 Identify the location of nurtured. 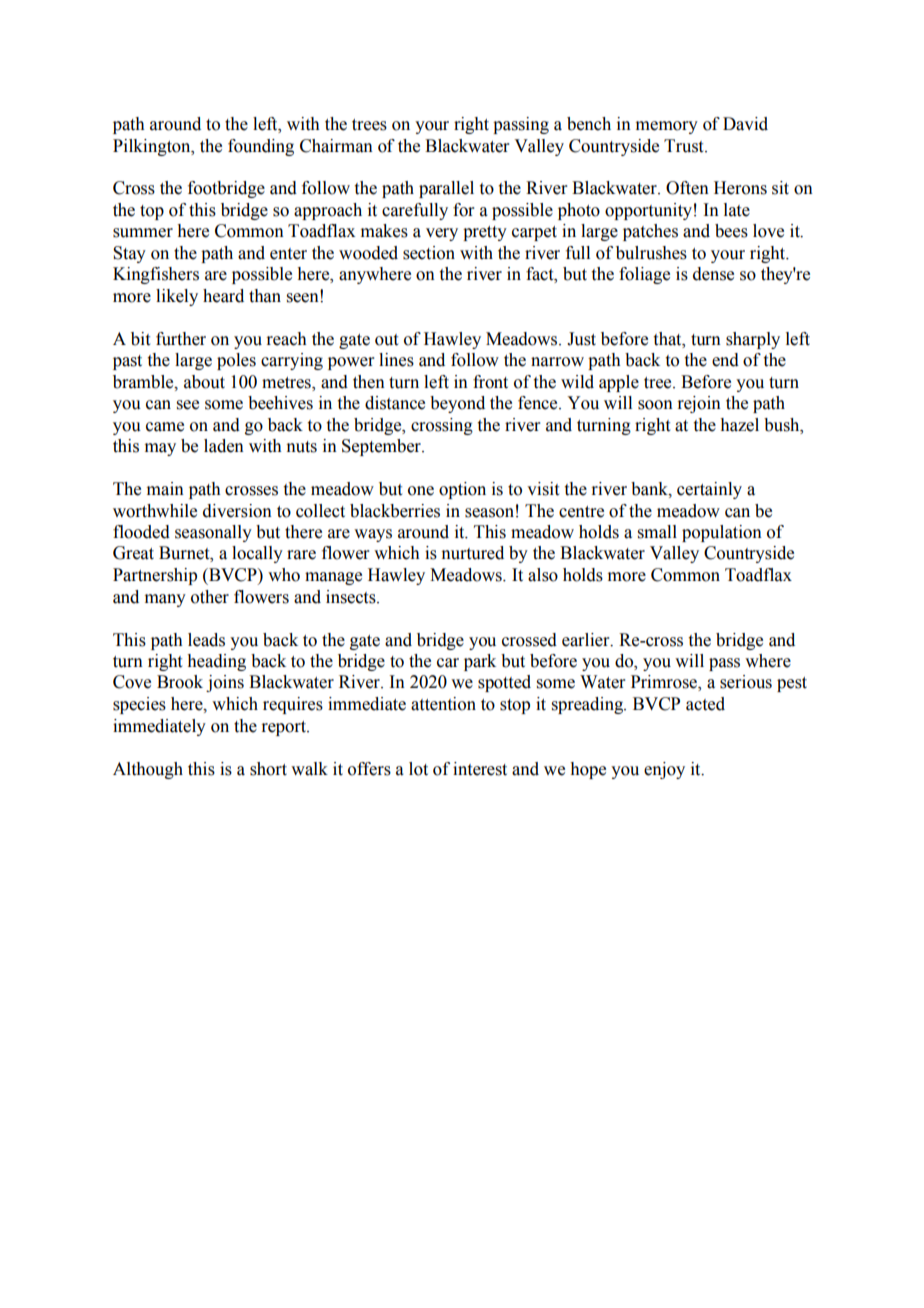
(472, 553).
